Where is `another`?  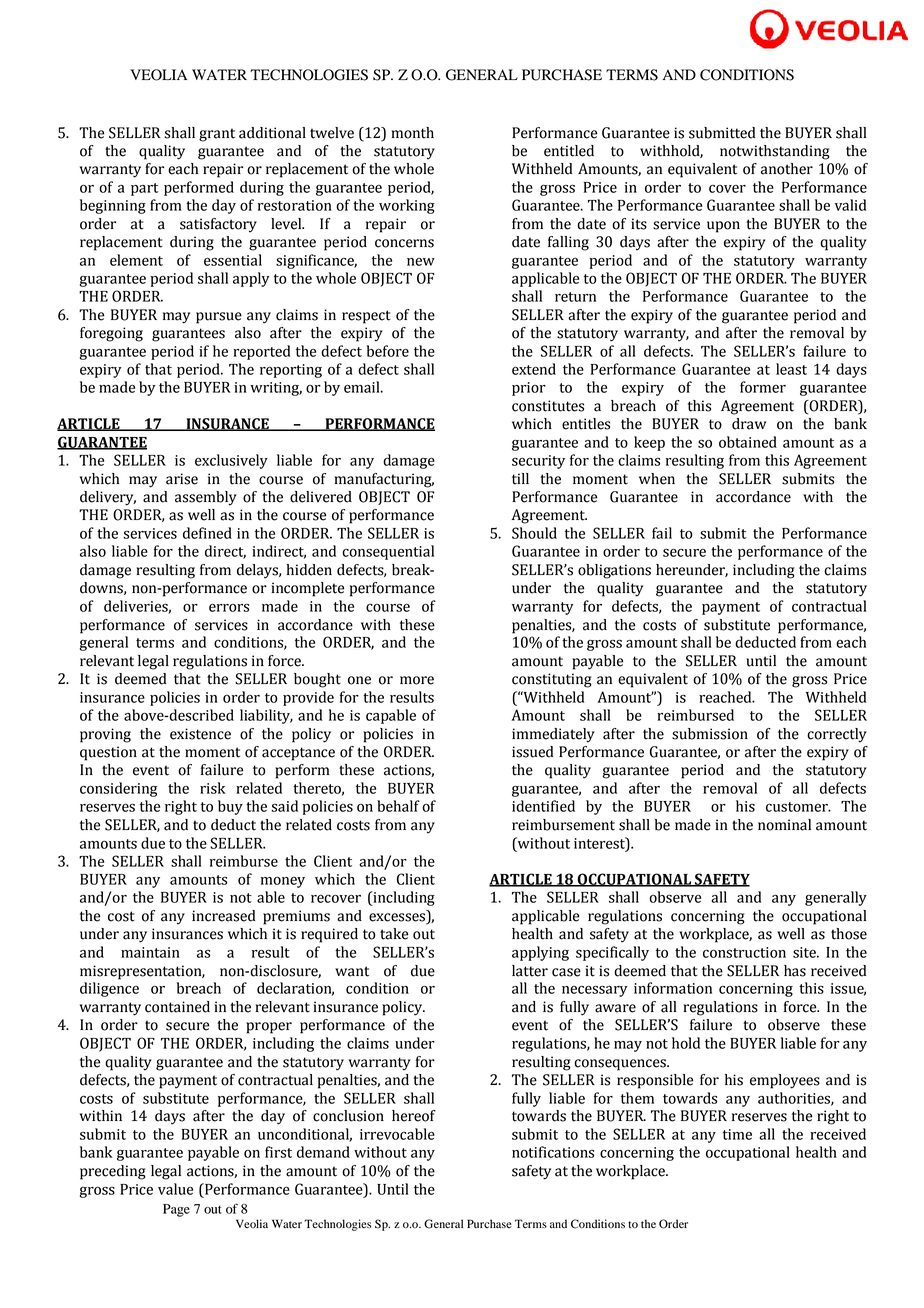 another is located at coordinates (787, 169).
